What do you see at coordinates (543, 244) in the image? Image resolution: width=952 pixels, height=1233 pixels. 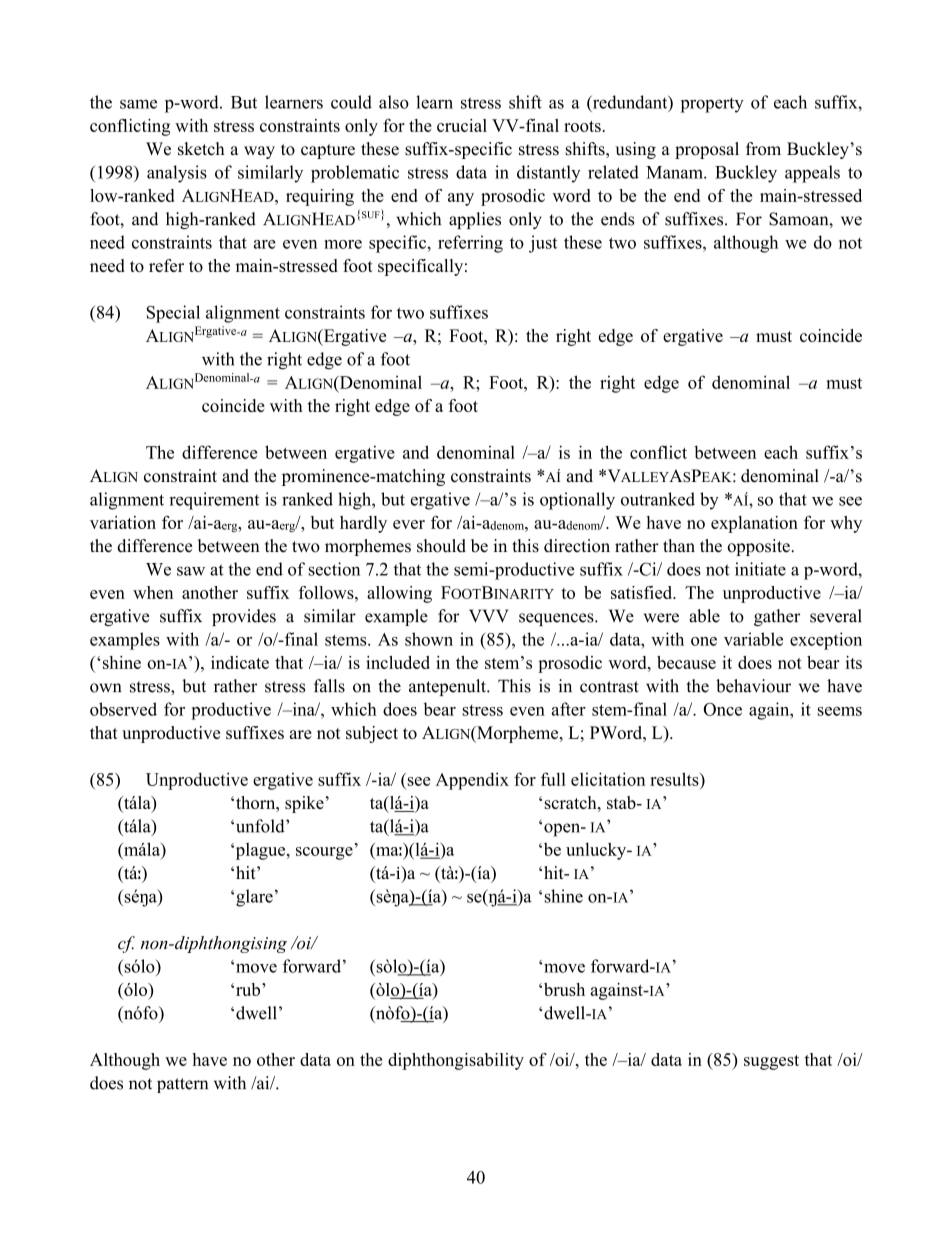 I see `just` at bounding box center [543, 244].
